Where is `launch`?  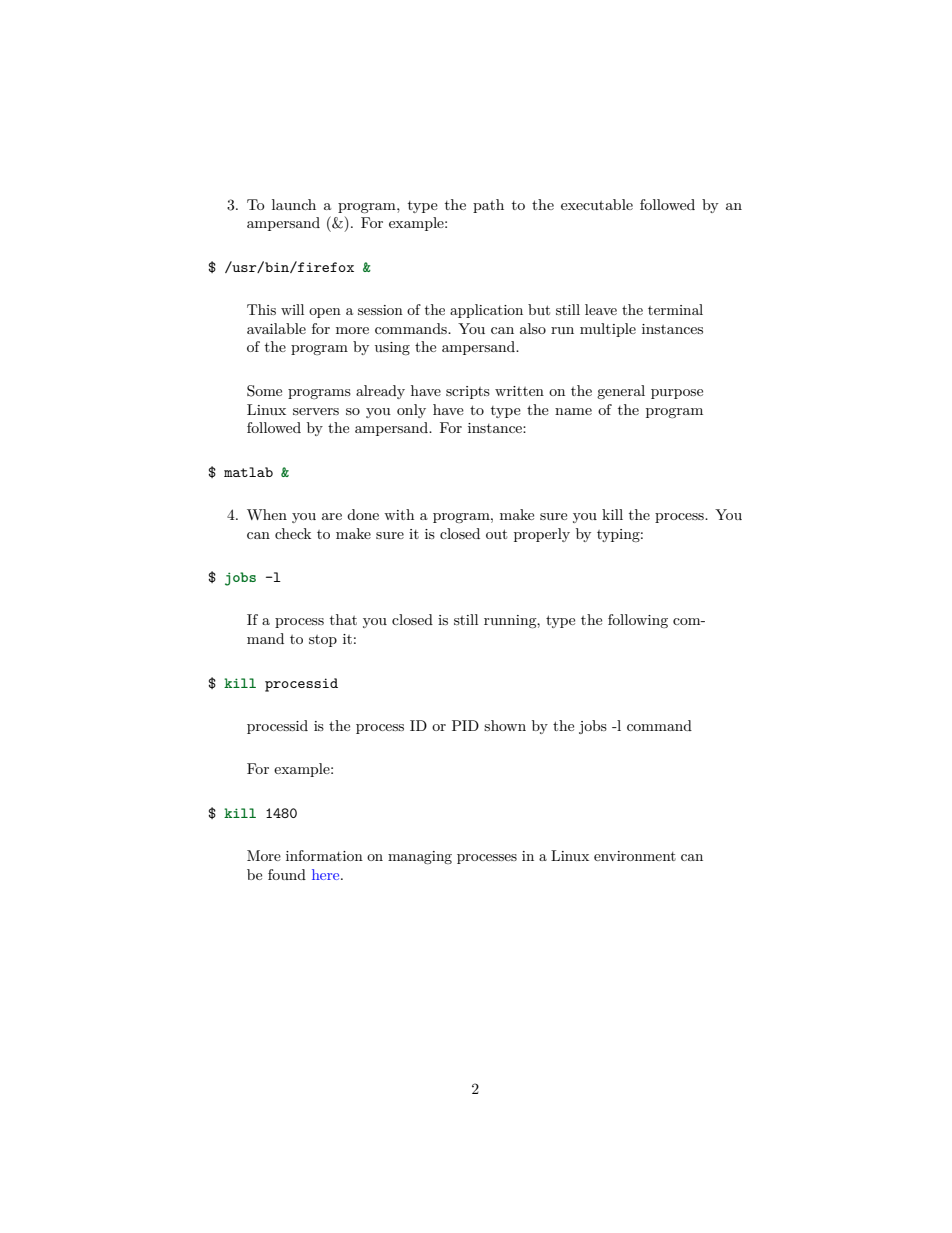
launch is located at coordinates (294, 204).
